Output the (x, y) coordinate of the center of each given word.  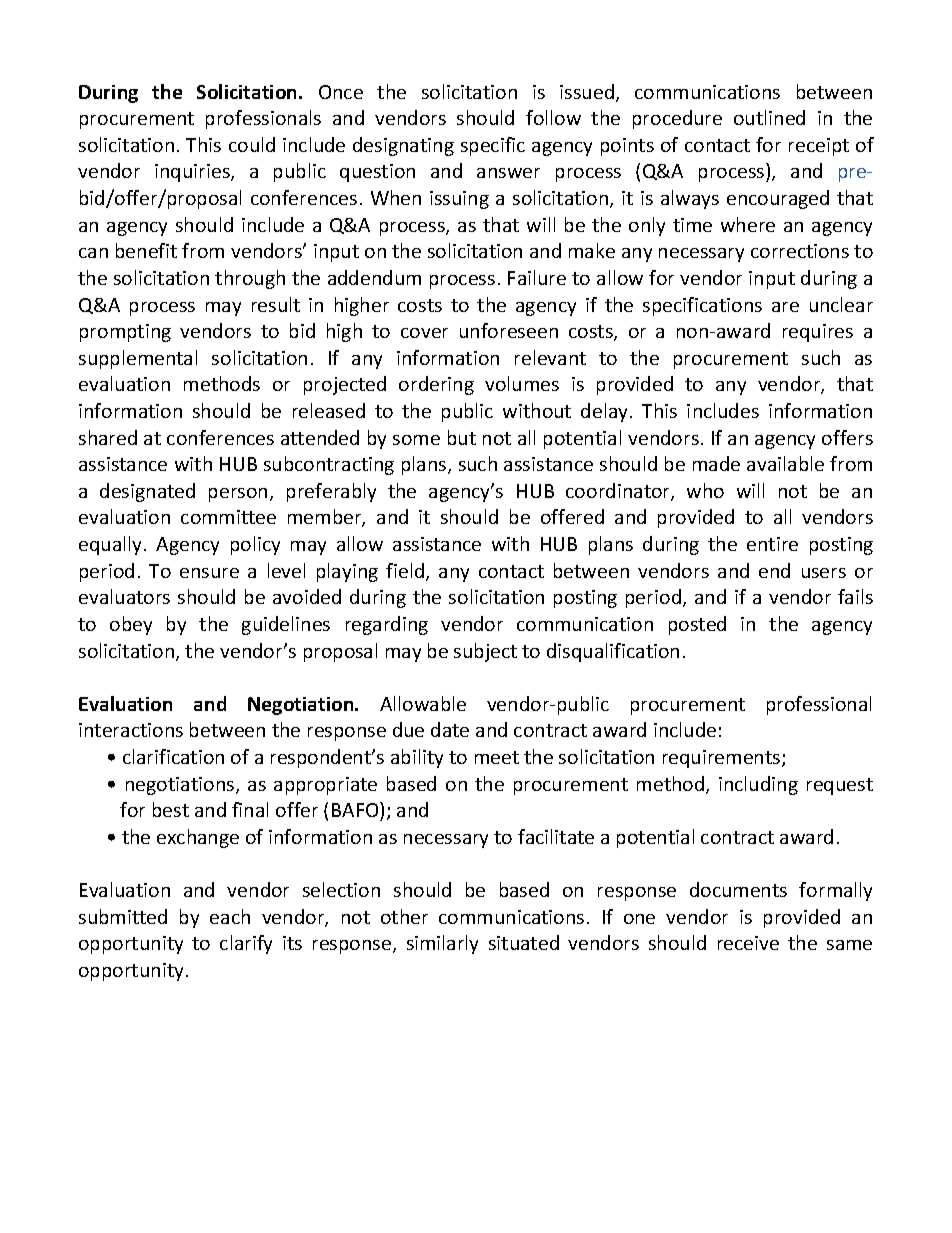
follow (553, 117)
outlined (769, 117)
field (406, 572)
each (230, 916)
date (450, 729)
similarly (442, 944)
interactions (131, 730)
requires (818, 333)
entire (772, 544)
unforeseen (509, 330)
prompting (125, 333)
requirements (723, 759)
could (252, 144)
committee (228, 517)
